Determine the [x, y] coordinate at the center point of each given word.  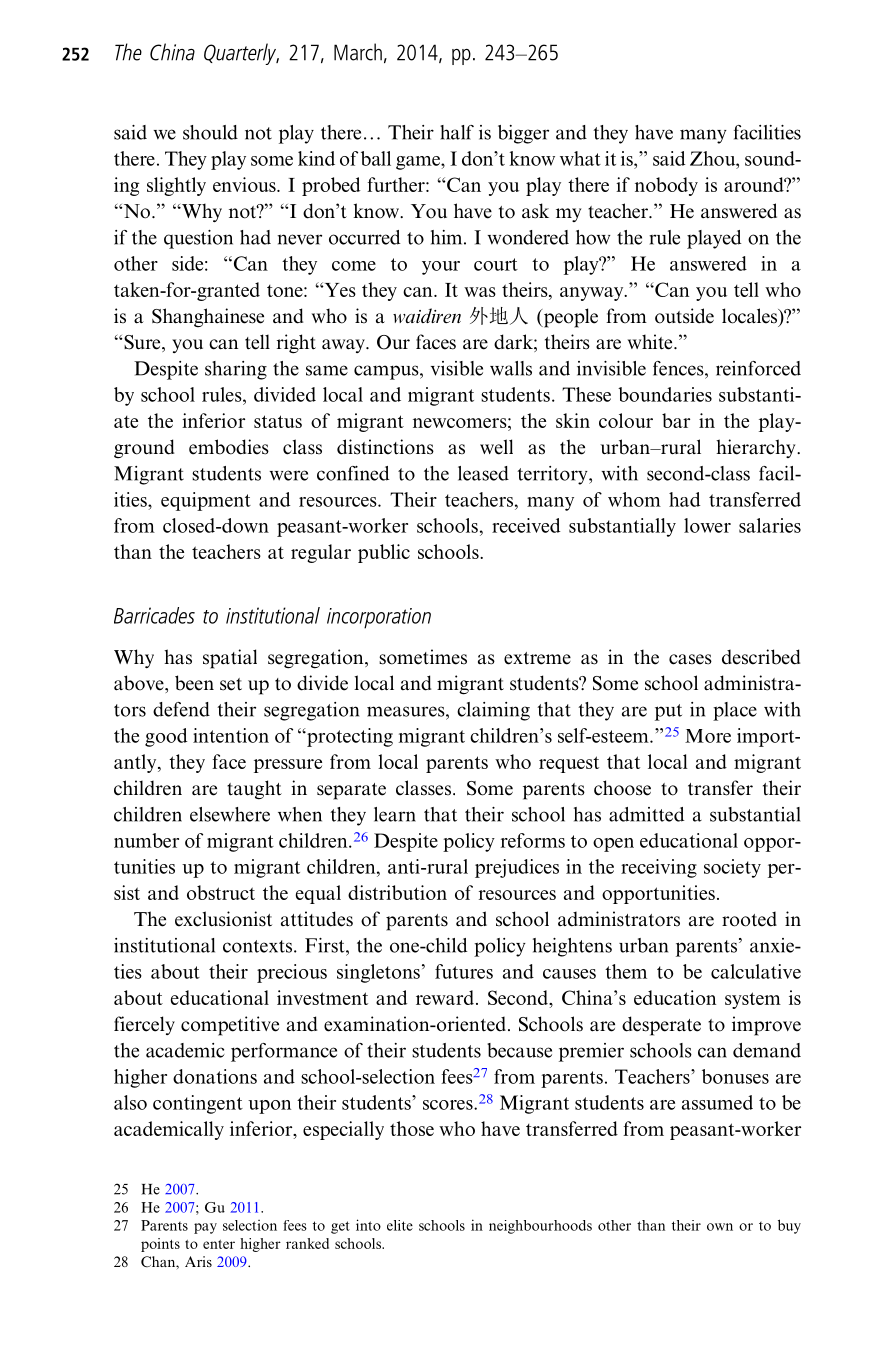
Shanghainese [208, 317]
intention [231, 735]
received [526, 525]
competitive [230, 1026]
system [753, 1000]
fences [679, 368]
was [480, 292]
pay [205, 1228]
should [210, 132]
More [708, 736]
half [457, 132]
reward [446, 997]
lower [707, 525]
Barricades [154, 615]
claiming [493, 711]
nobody [666, 186]
